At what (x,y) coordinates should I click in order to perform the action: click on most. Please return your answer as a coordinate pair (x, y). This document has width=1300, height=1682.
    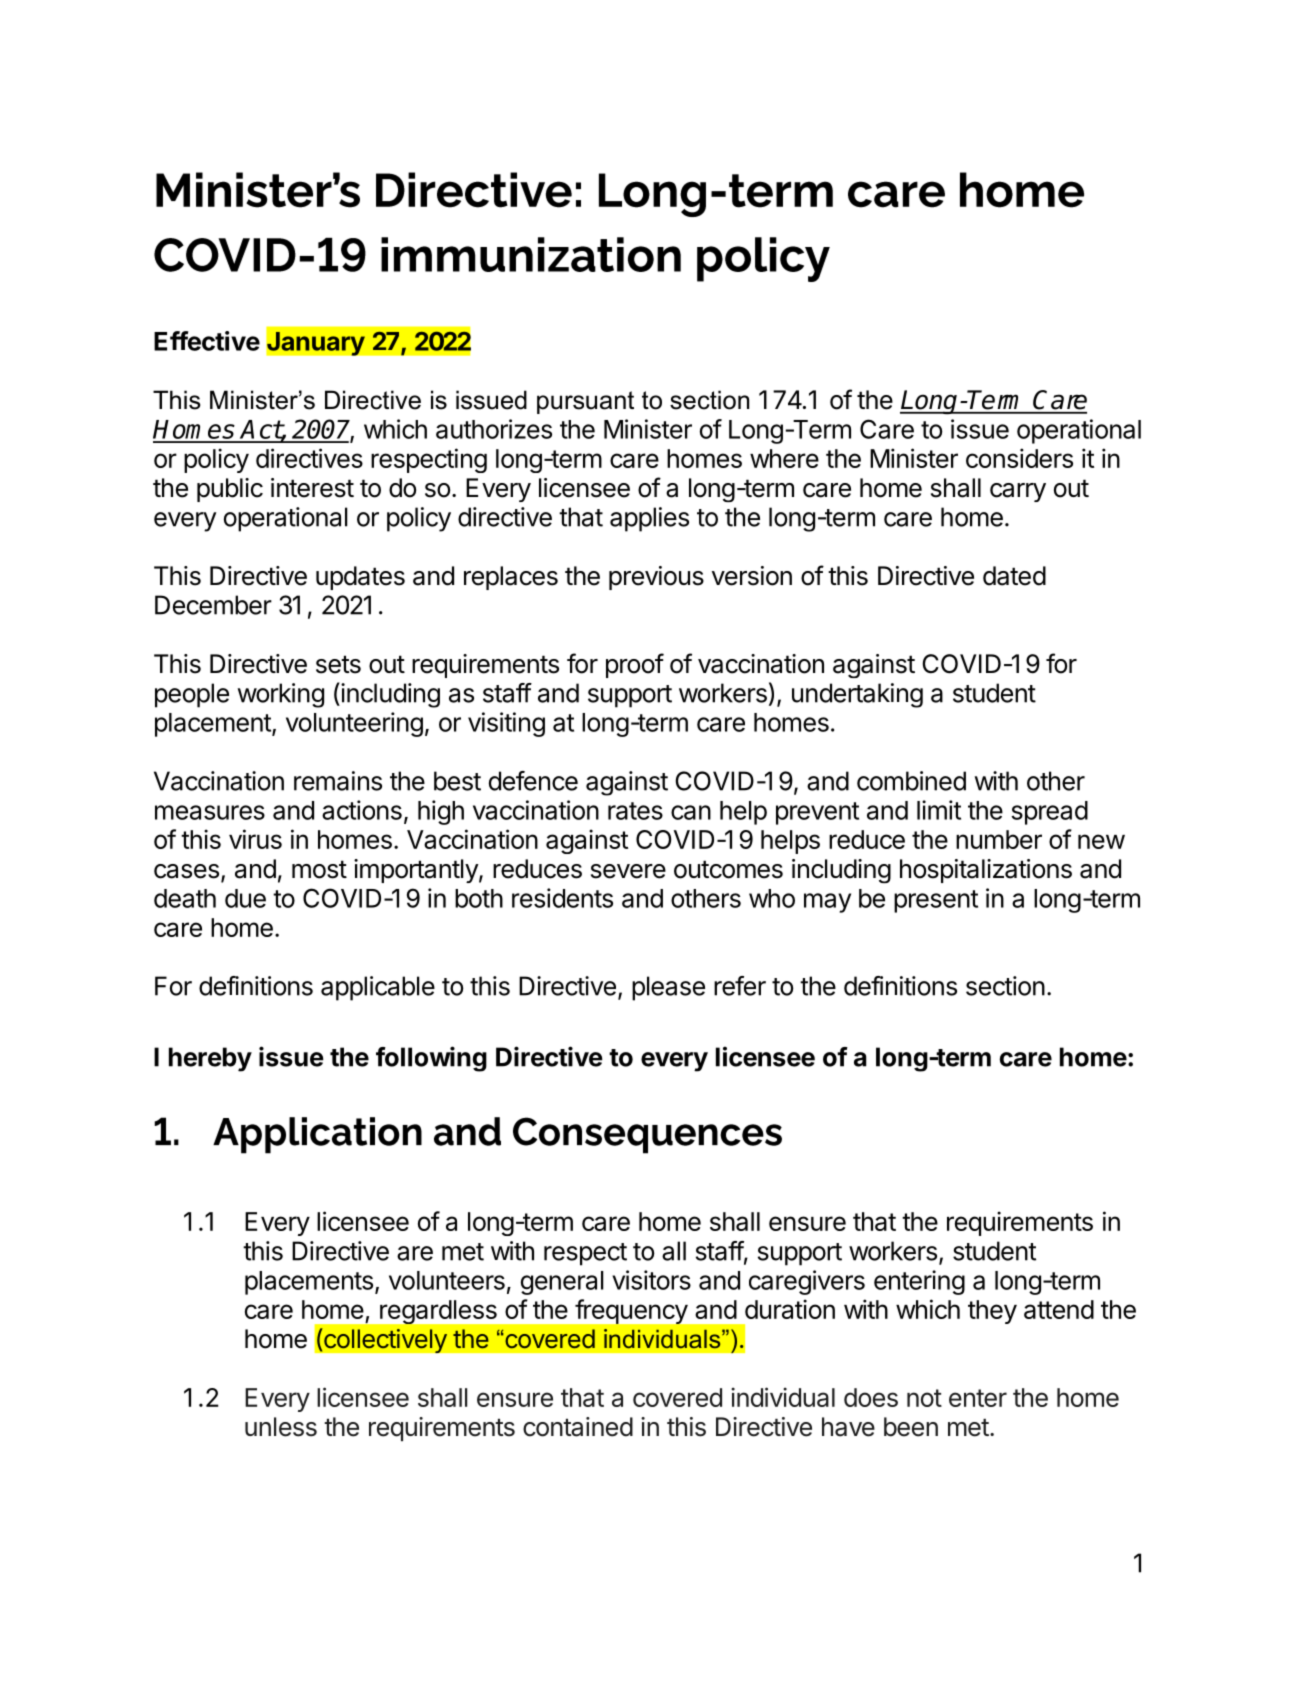
    Looking at the image, I should click on (319, 869).
